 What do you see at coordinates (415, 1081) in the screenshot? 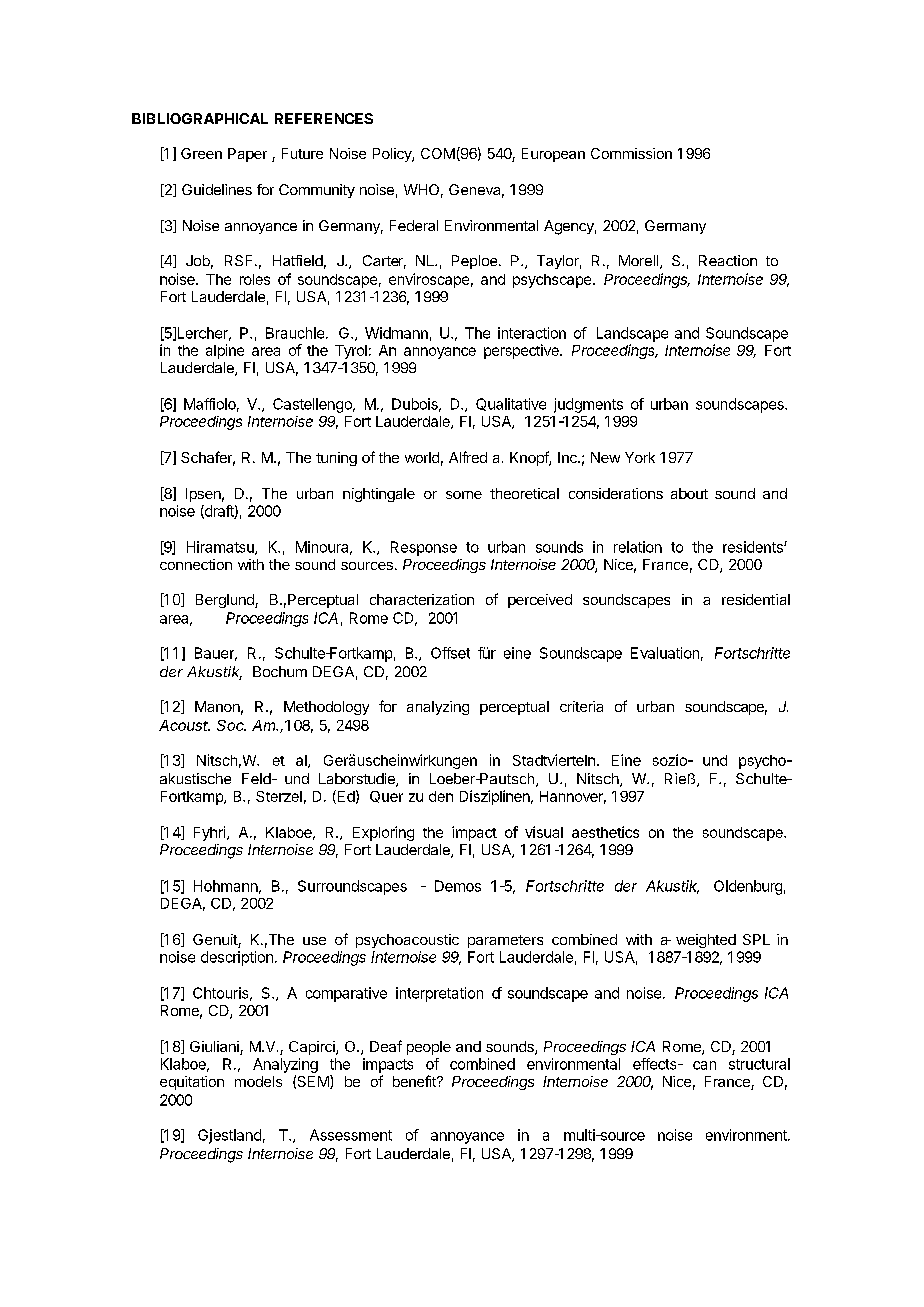
I see `benefit` at bounding box center [415, 1081].
